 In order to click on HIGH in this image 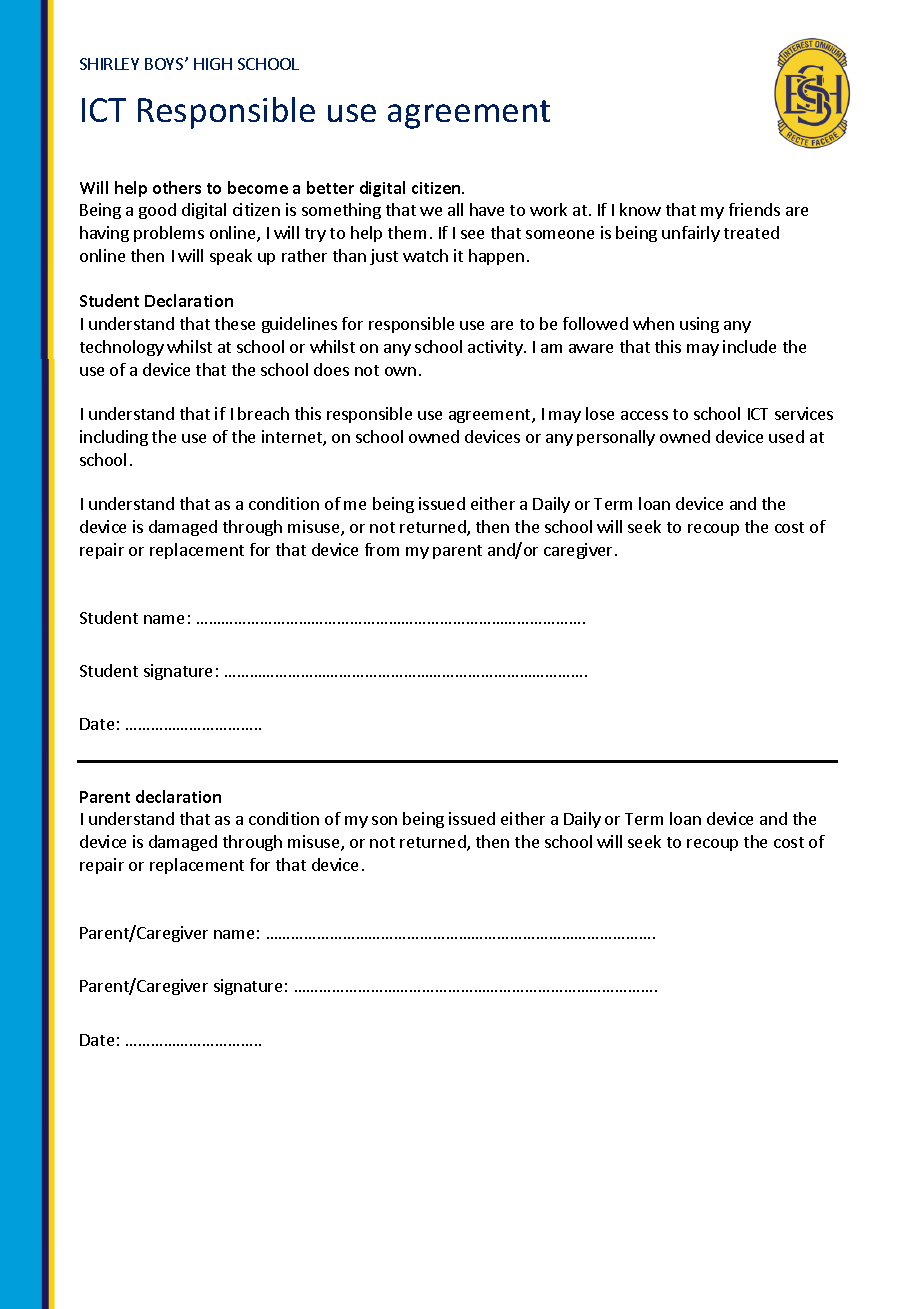, I will do `click(213, 64)`.
